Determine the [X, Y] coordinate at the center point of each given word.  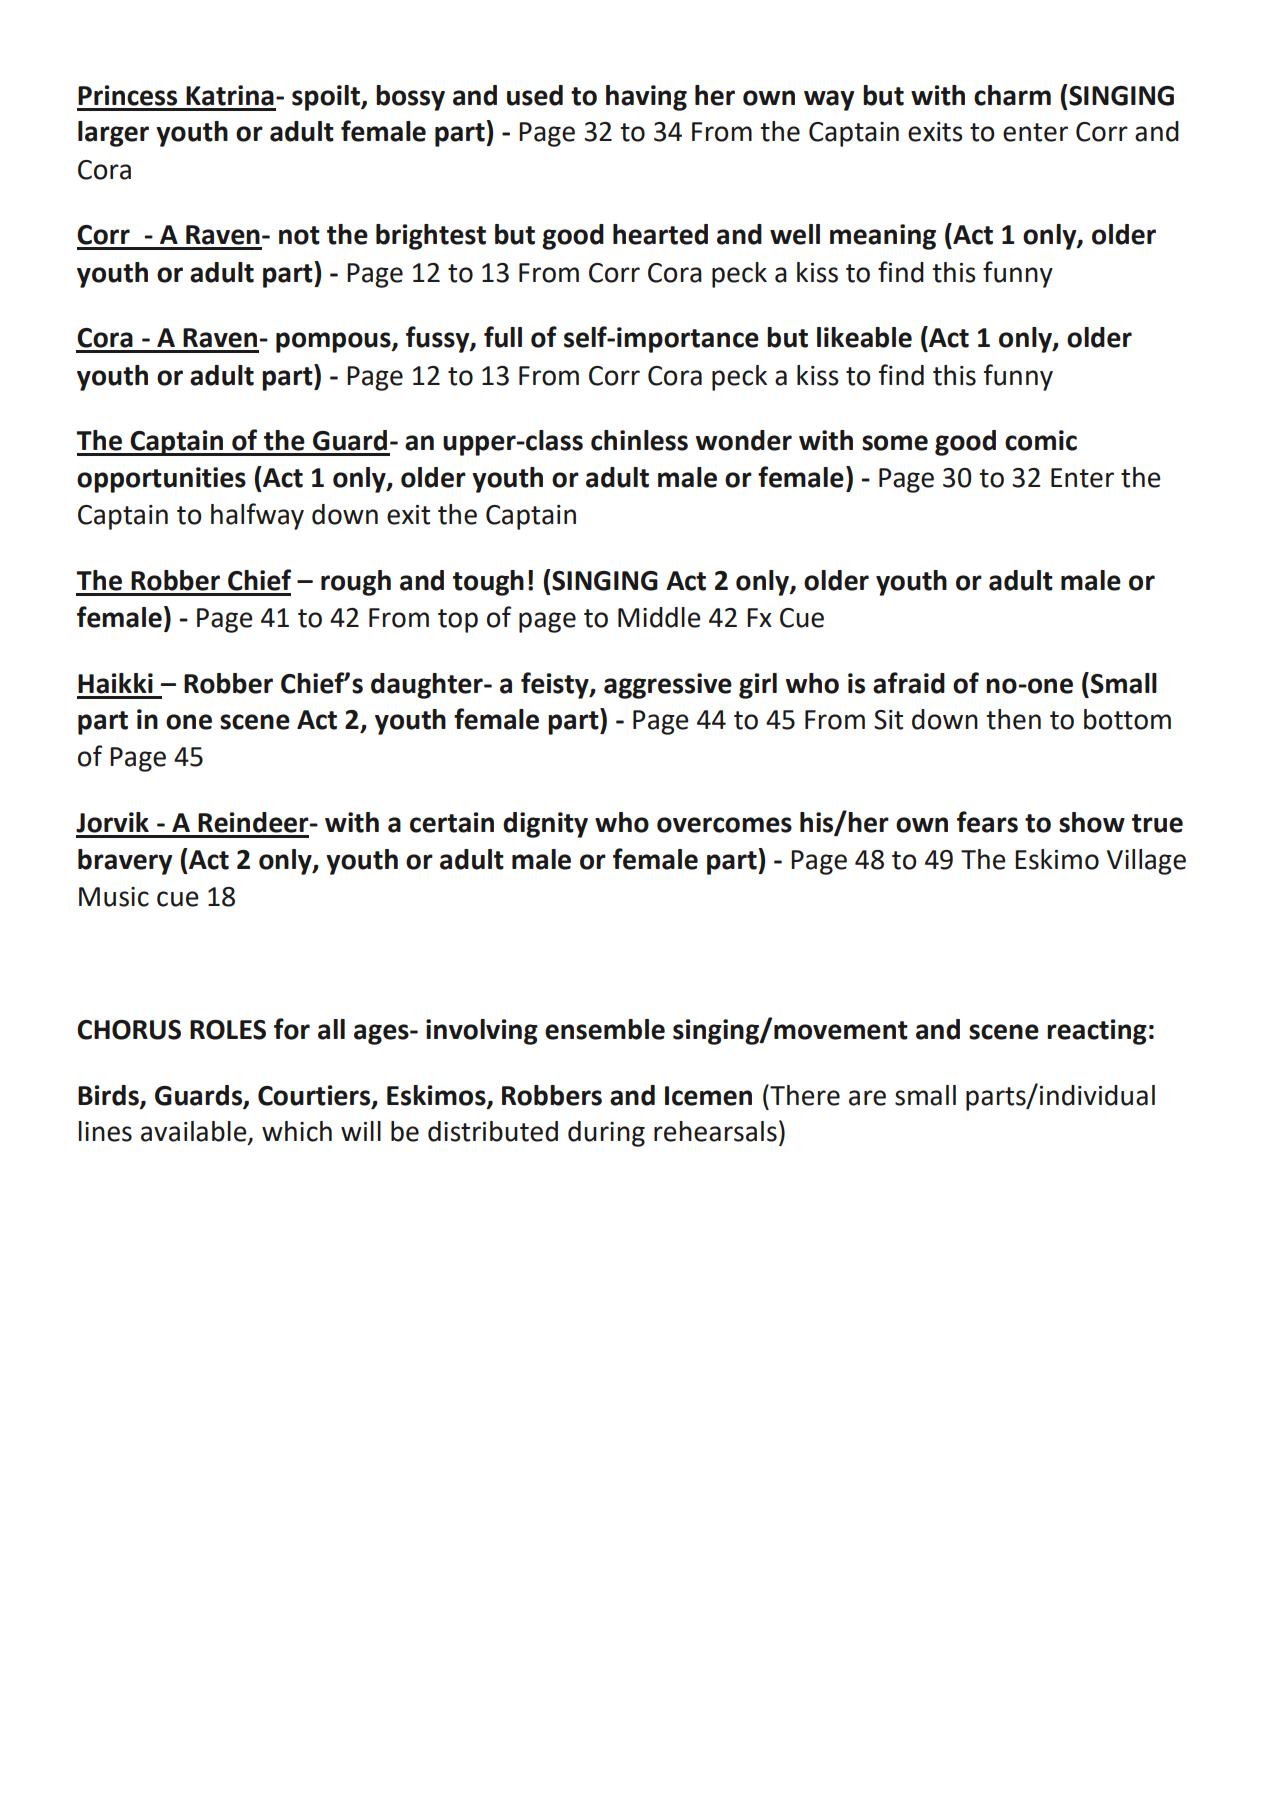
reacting [1097, 1032]
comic [1041, 440]
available [195, 1132]
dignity [545, 825]
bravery [125, 862]
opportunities [161, 480]
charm [1012, 95]
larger [113, 134]
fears [987, 822]
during [606, 1134]
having [646, 98]
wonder [744, 440]
